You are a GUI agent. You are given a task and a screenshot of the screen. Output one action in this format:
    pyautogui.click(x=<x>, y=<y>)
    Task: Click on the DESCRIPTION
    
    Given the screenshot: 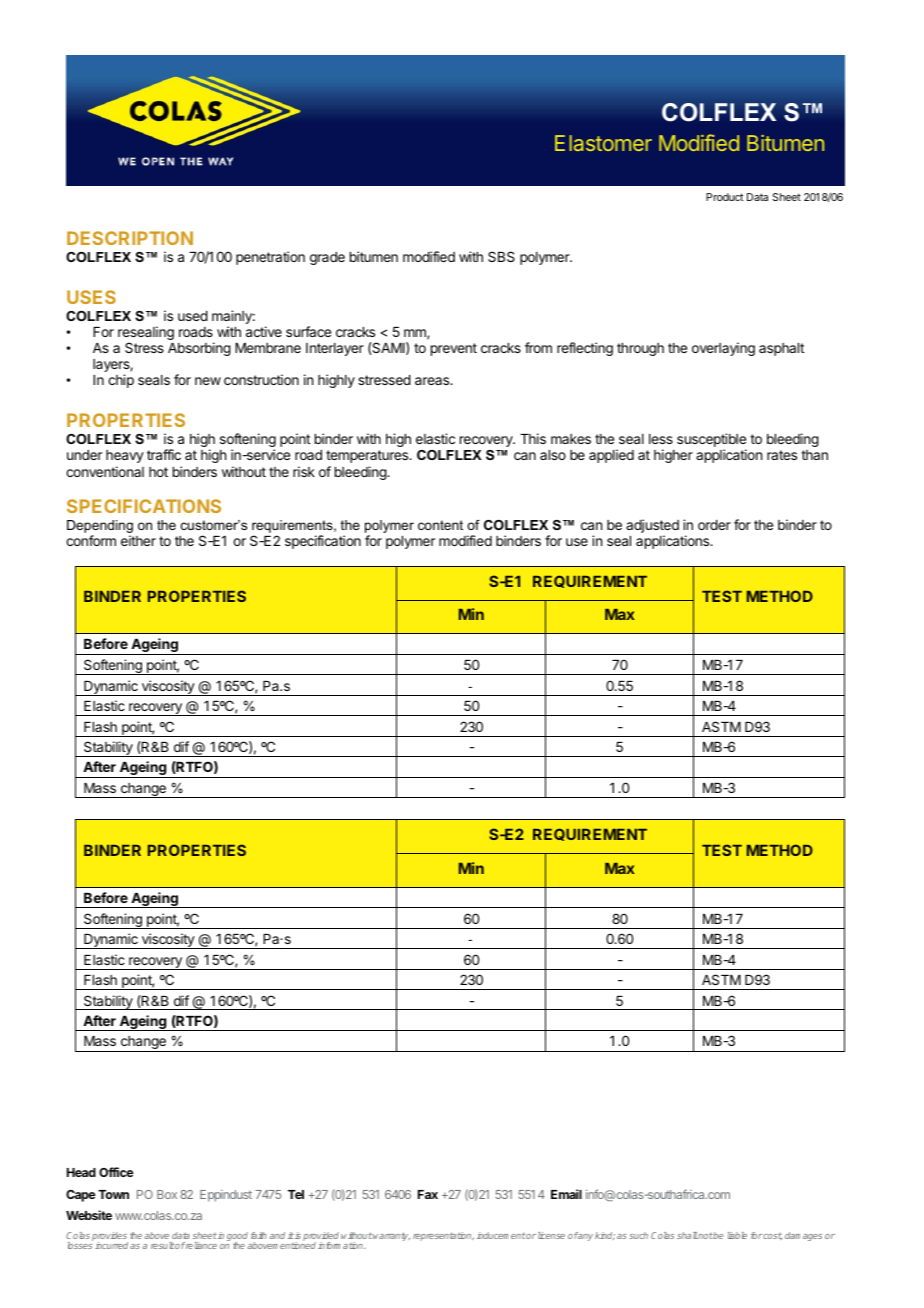 What is the action you would take?
    pyautogui.click(x=130, y=238)
